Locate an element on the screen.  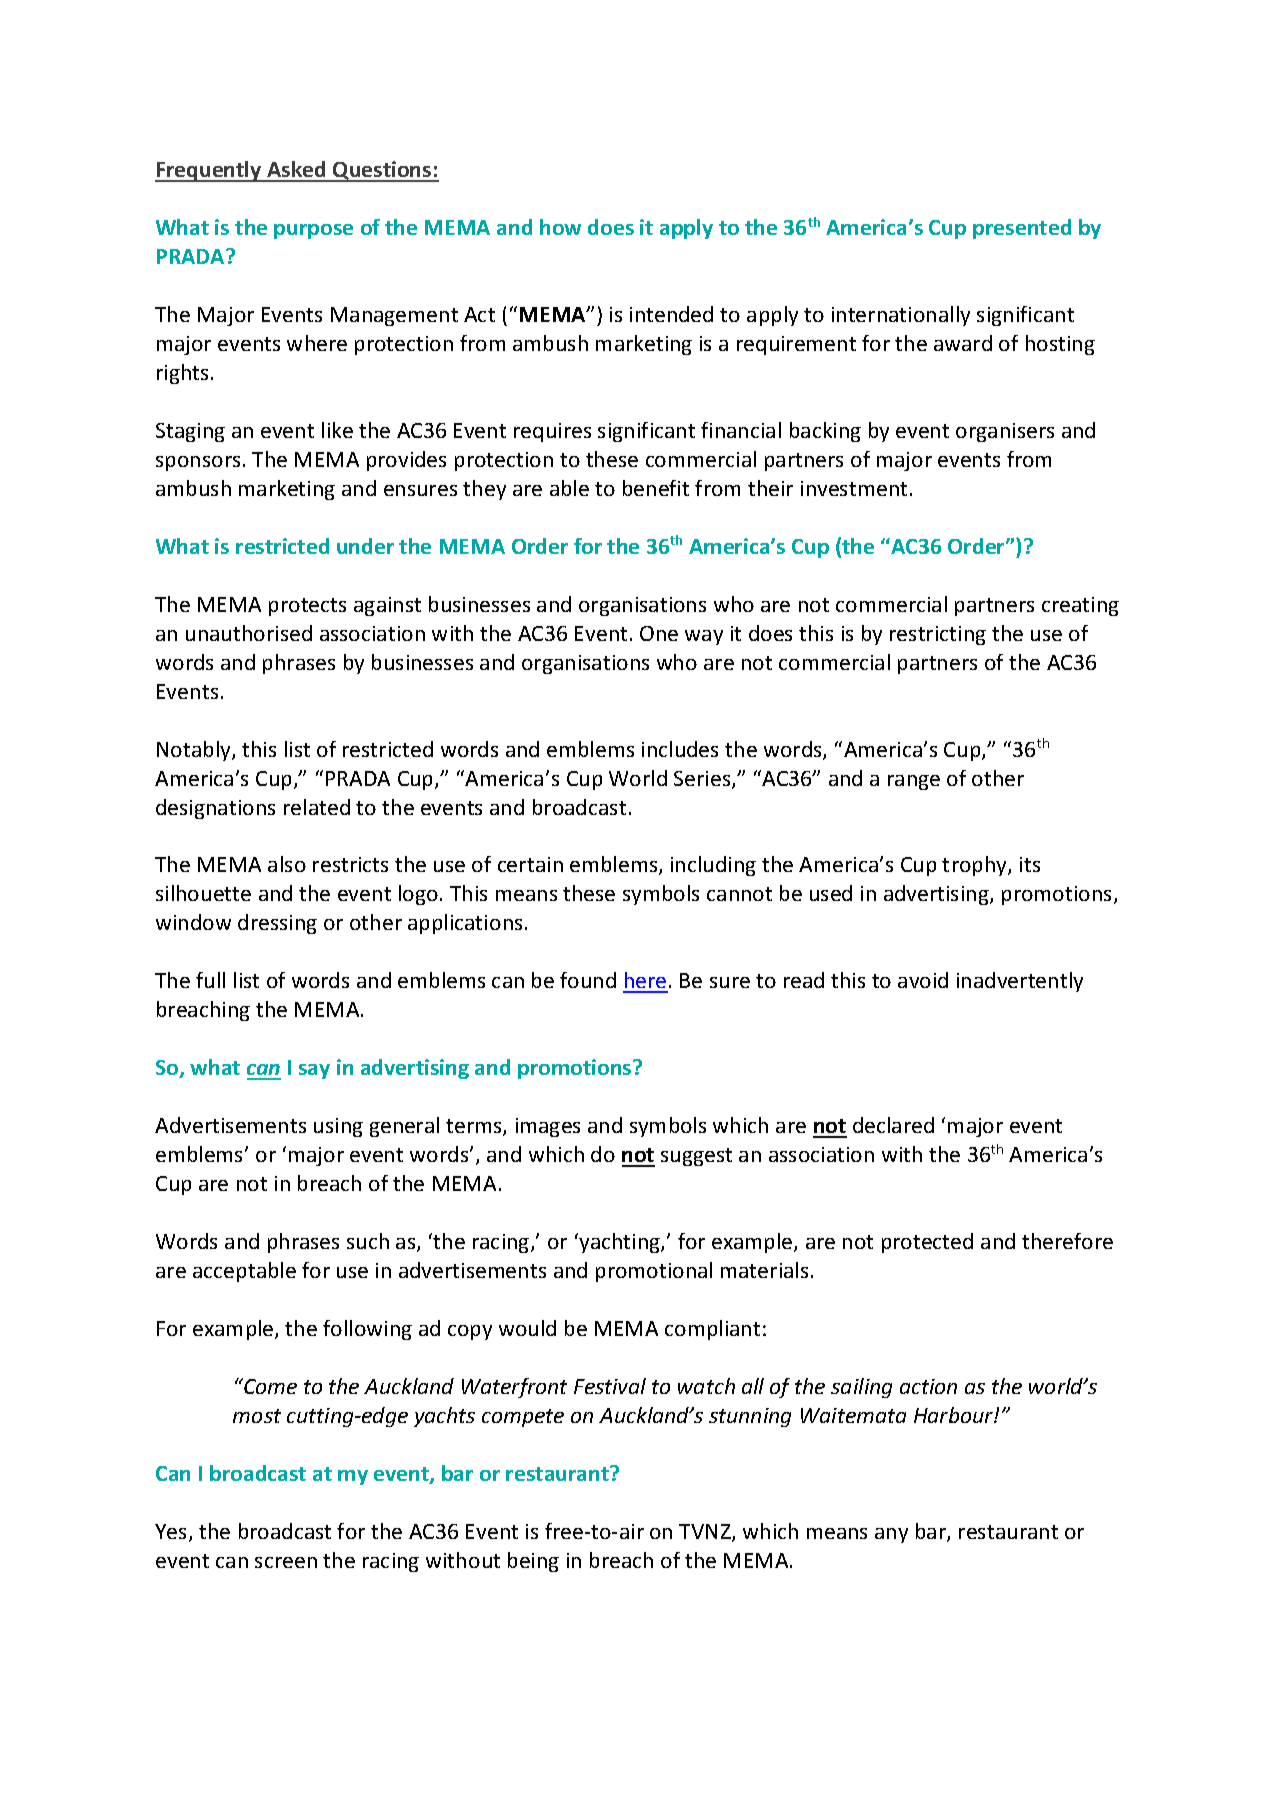
restricting is located at coordinates (938, 635).
